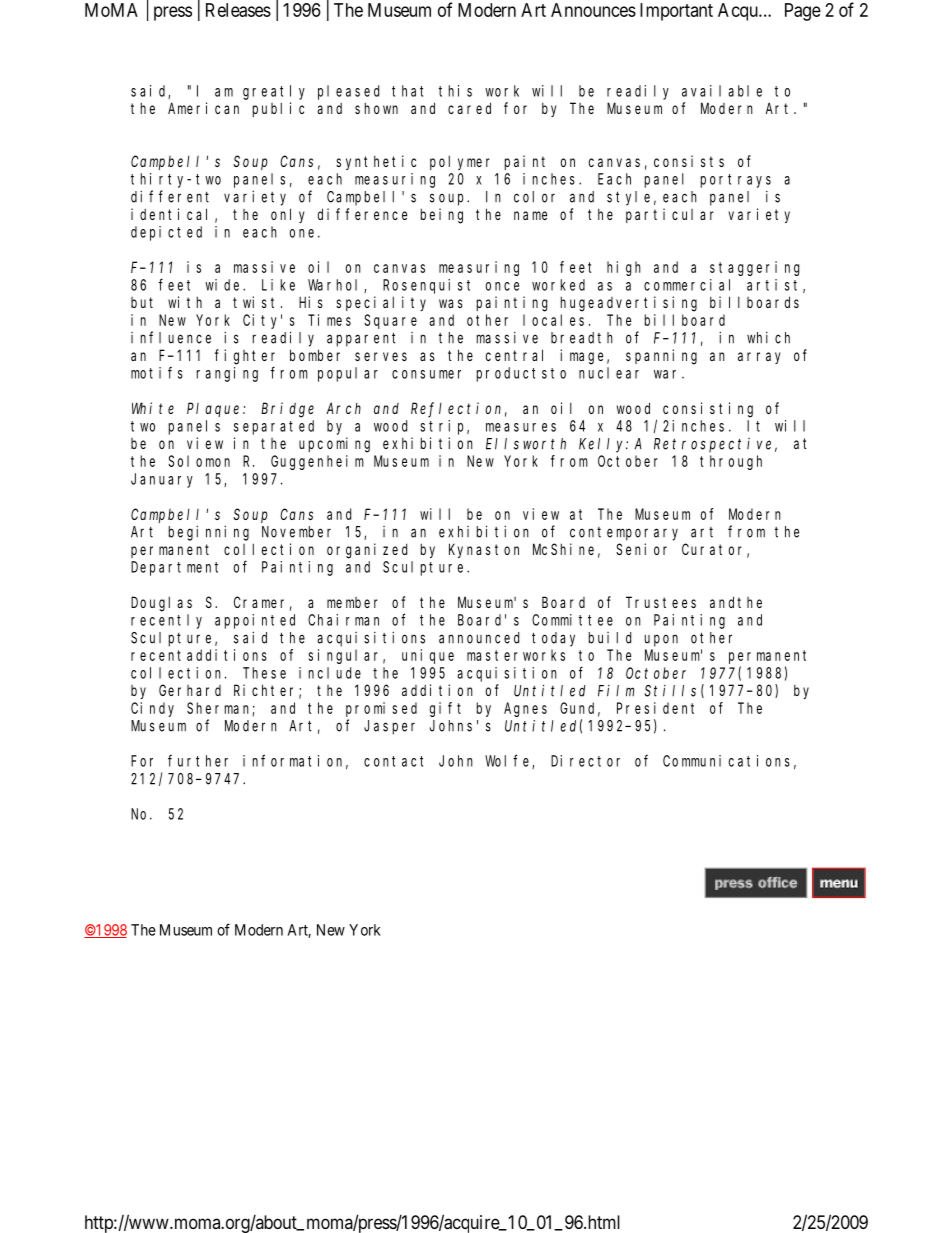 The image size is (952, 1233). What do you see at coordinates (526, 444) in the screenshot?
I see `Ellsworth` at bounding box center [526, 444].
